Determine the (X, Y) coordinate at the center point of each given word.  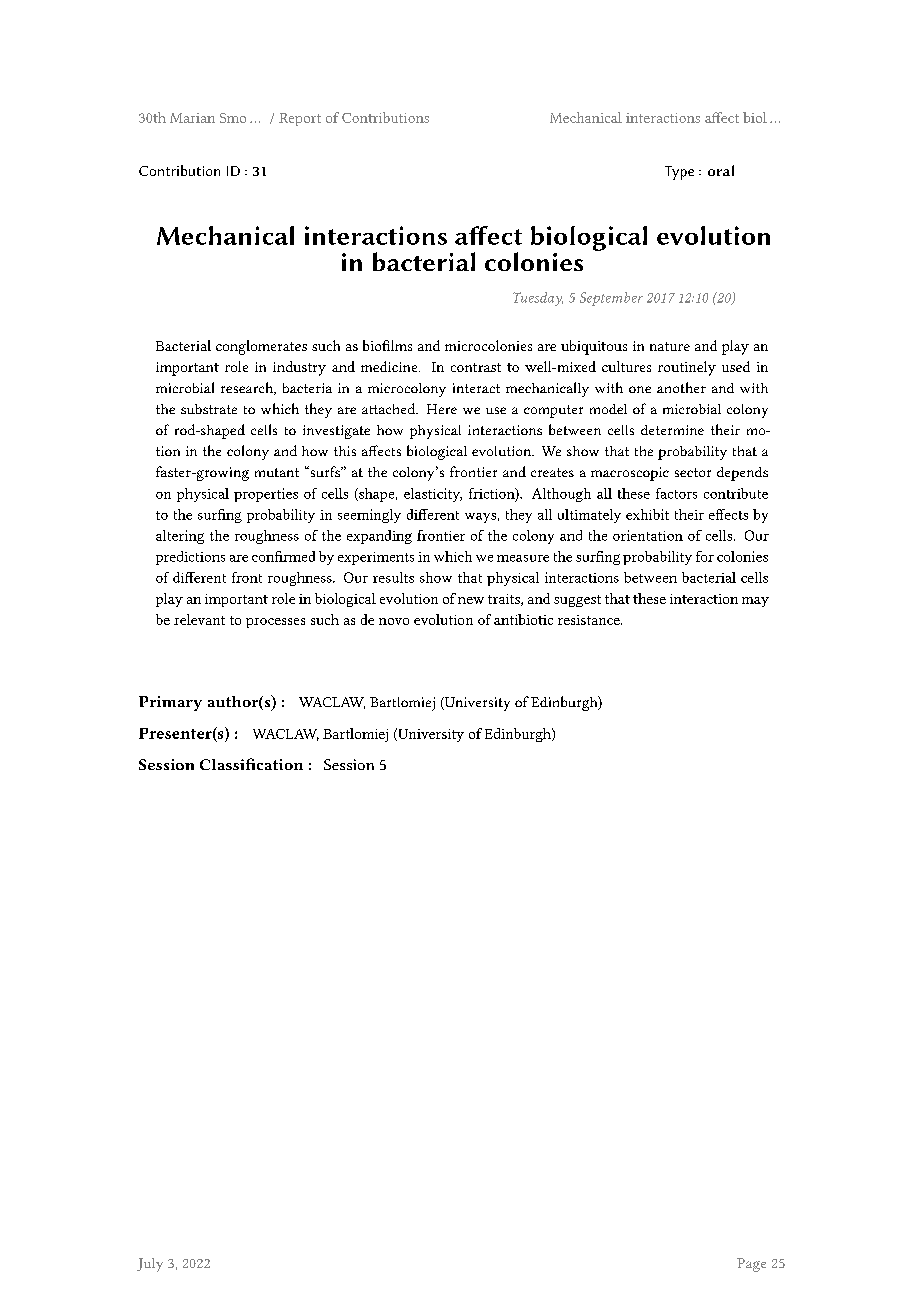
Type (679, 173)
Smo (233, 118)
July (150, 1265)
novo (394, 621)
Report (300, 119)
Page (751, 1265)
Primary (170, 703)
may (755, 602)
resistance (590, 620)
